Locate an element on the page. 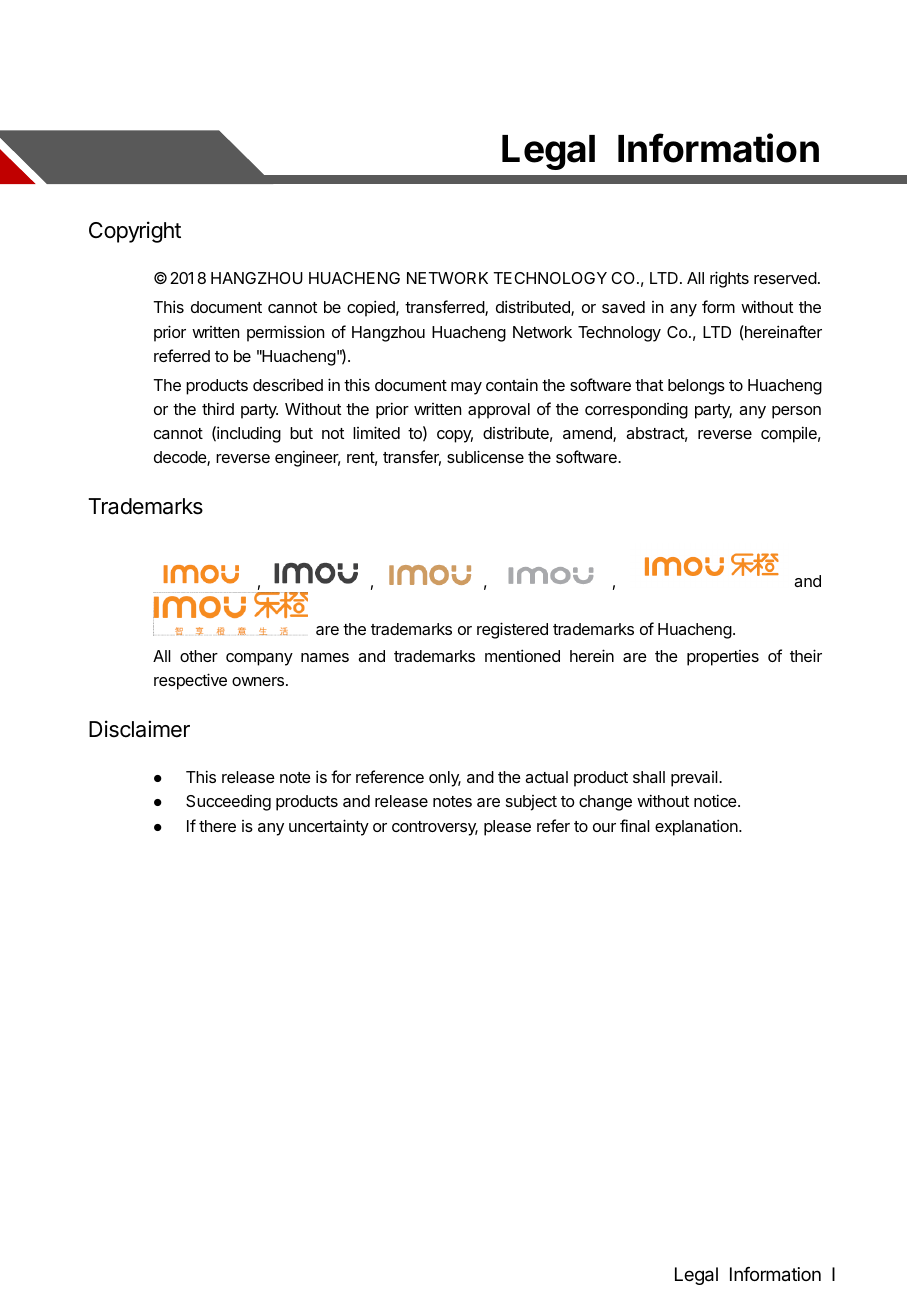 The height and width of the document is (1308, 924). limited is located at coordinates (376, 432).
